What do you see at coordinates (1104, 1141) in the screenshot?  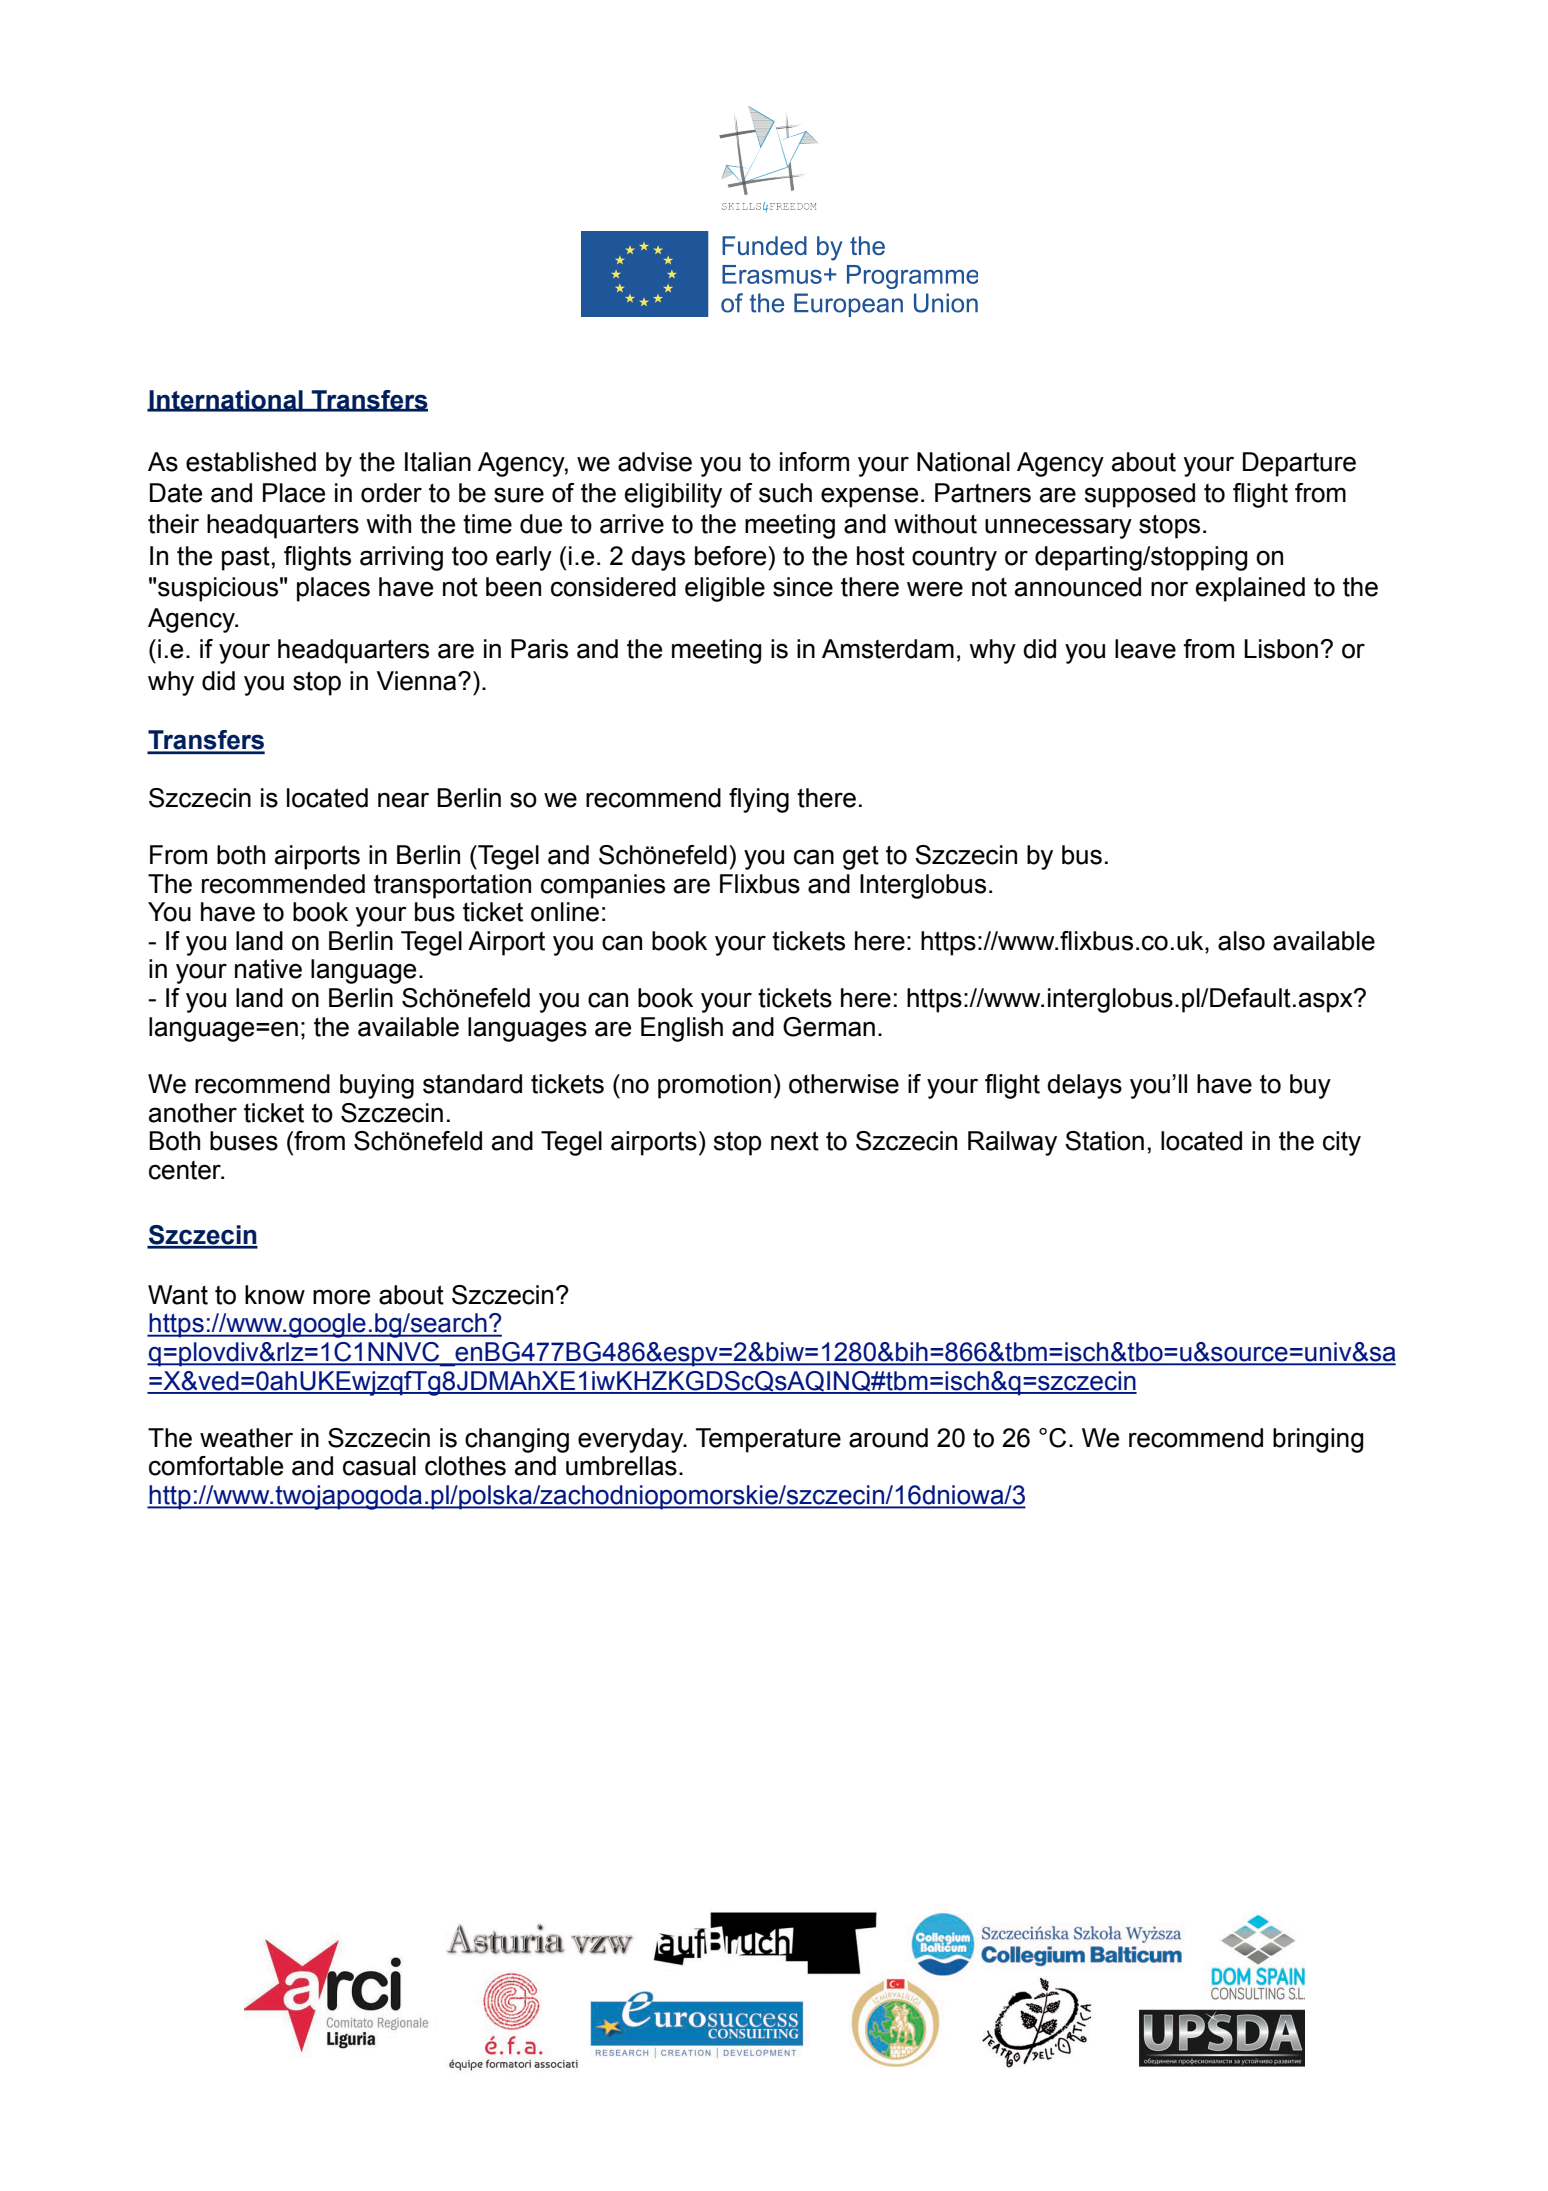 I see `Station` at bounding box center [1104, 1141].
